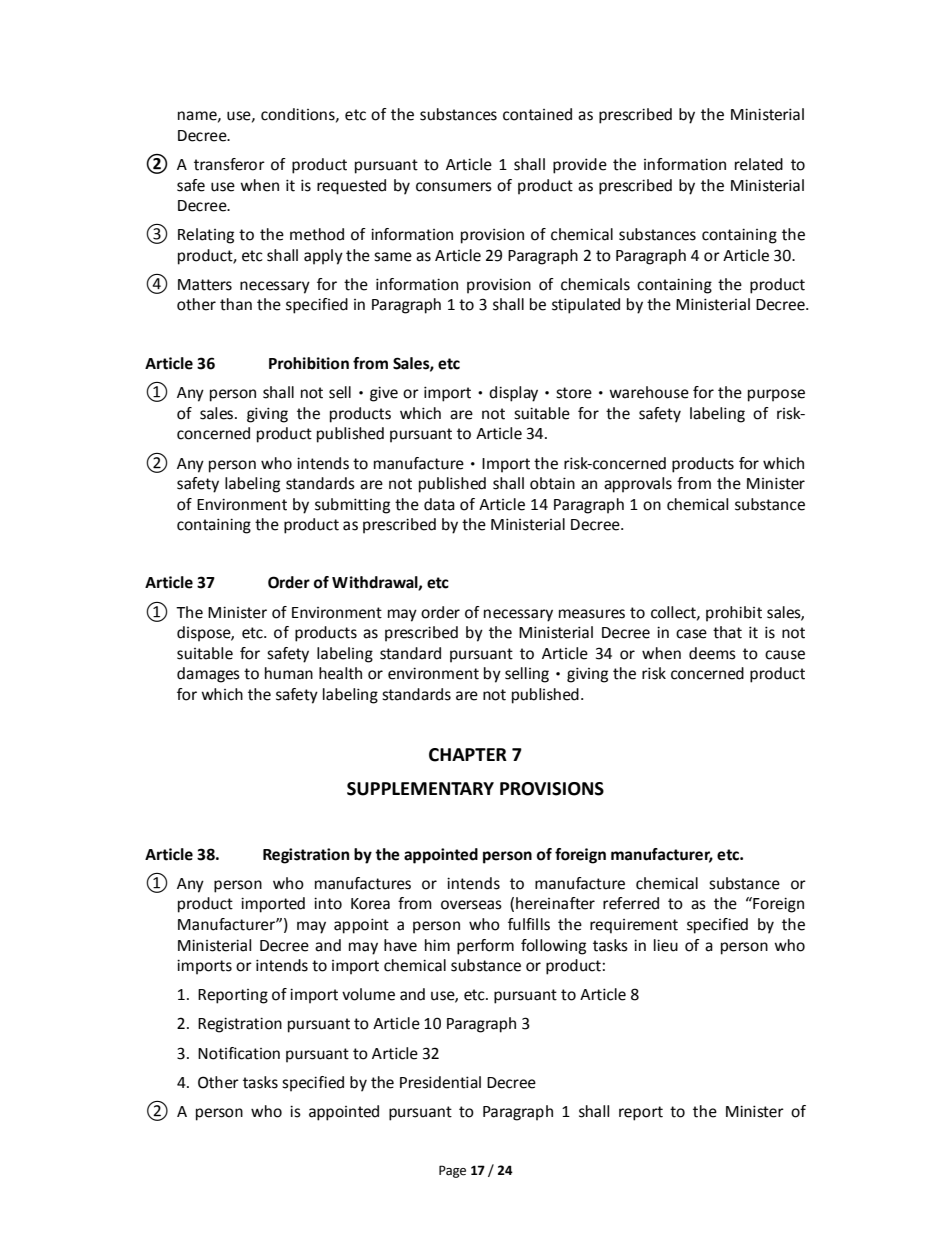 The image size is (952, 1233). Describe the element at coordinates (239, 1053) in the page. I see `Notification` at that location.
